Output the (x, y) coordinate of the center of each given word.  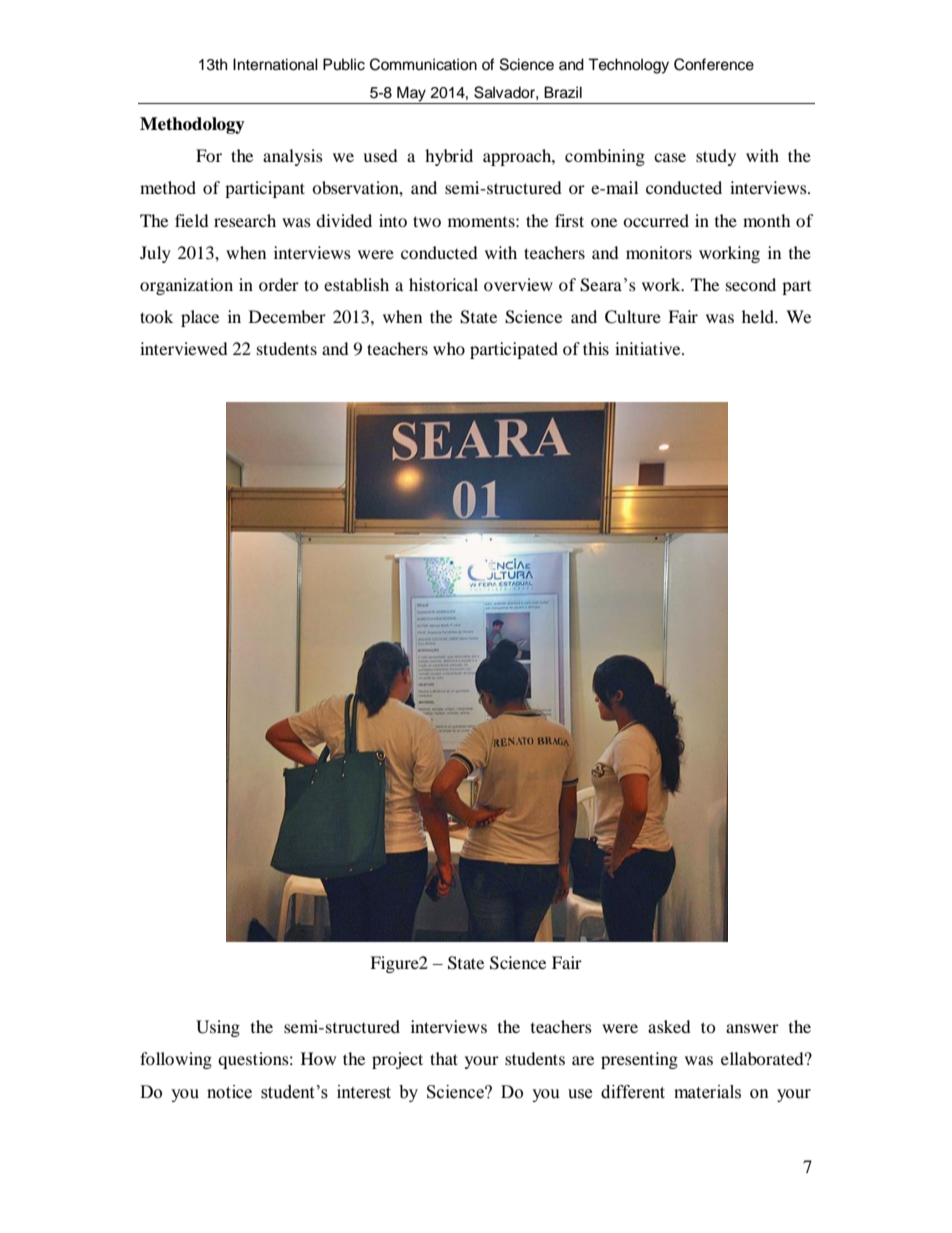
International (275, 64)
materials (707, 1092)
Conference (714, 64)
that (444, 1058)
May (411, 95)
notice (229, 1092)
